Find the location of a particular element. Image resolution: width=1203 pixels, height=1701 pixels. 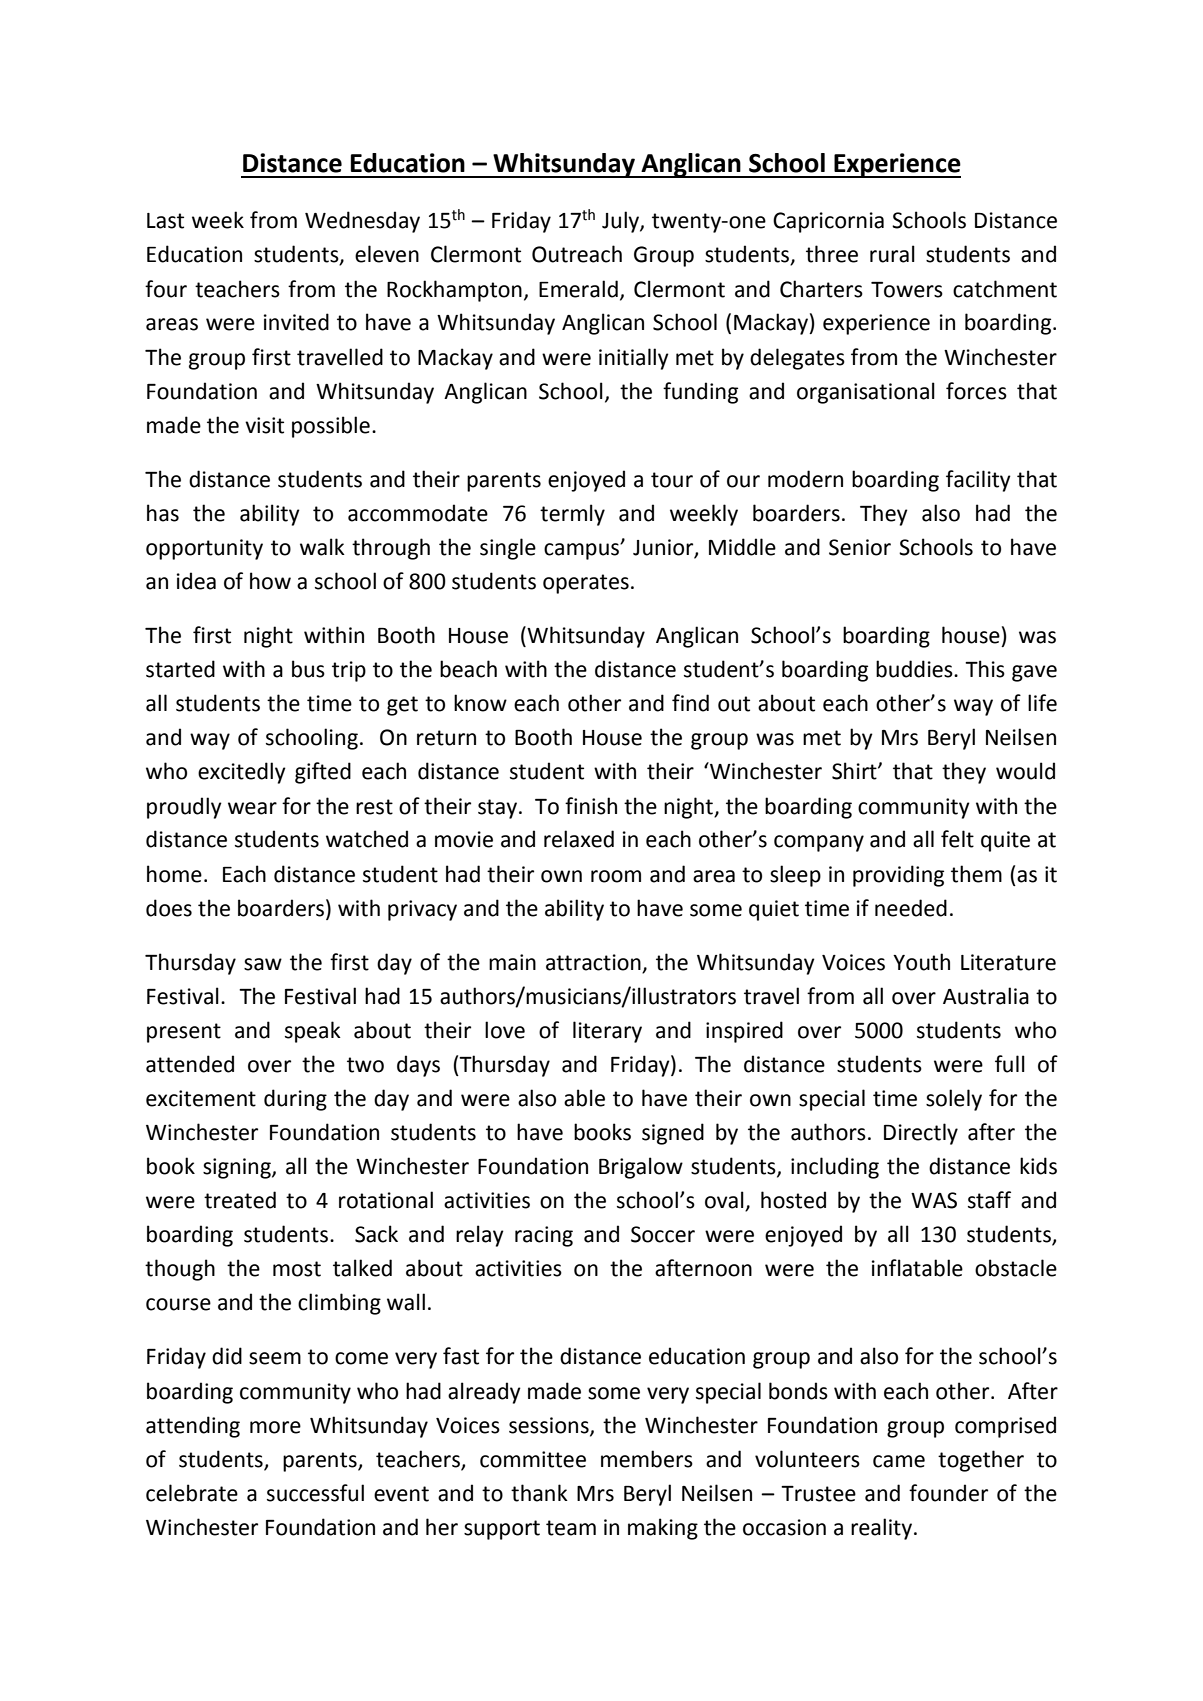

during is located at coordinates (295, 1100).
